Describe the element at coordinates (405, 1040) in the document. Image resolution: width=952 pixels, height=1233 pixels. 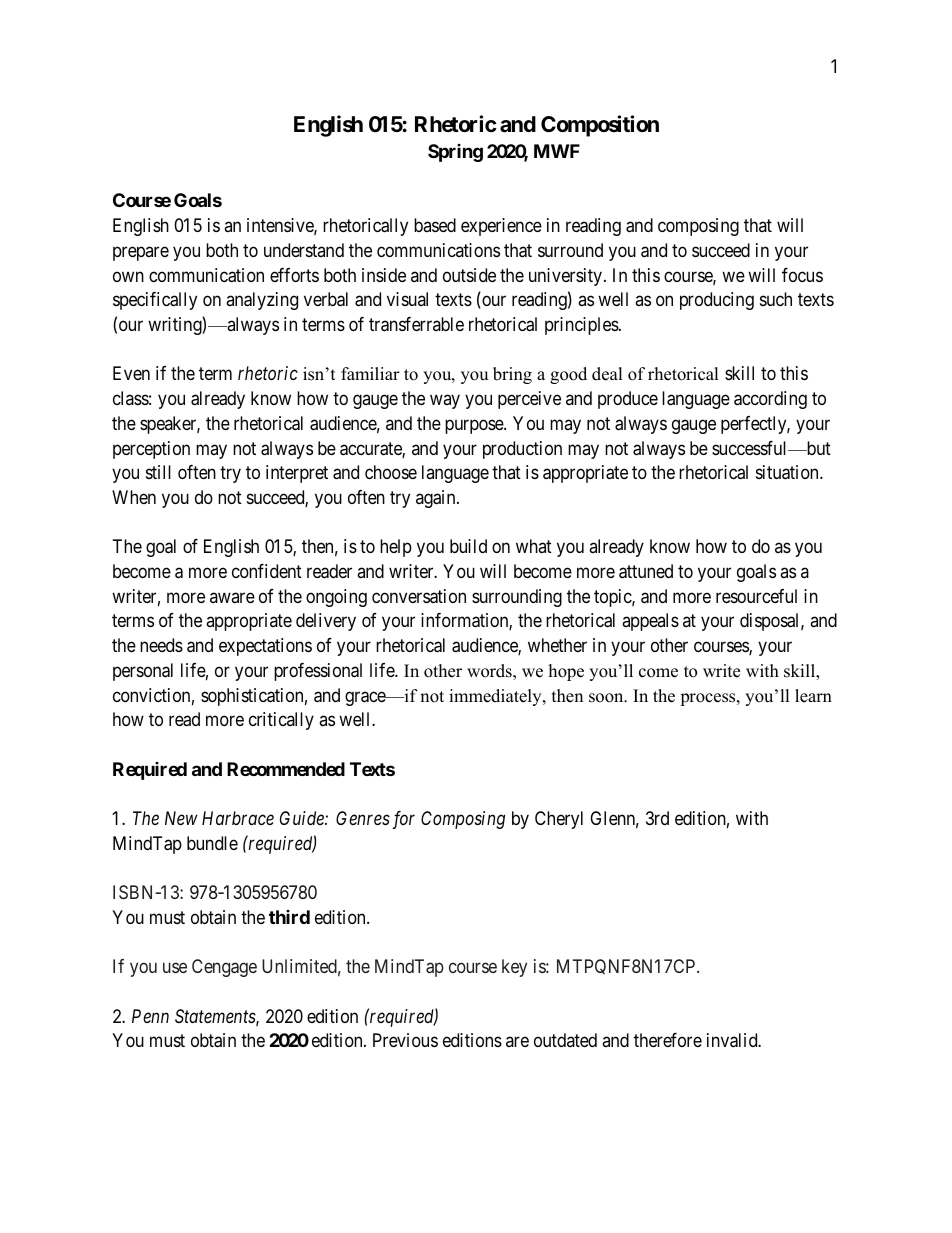
I see `Previous` at that location.
